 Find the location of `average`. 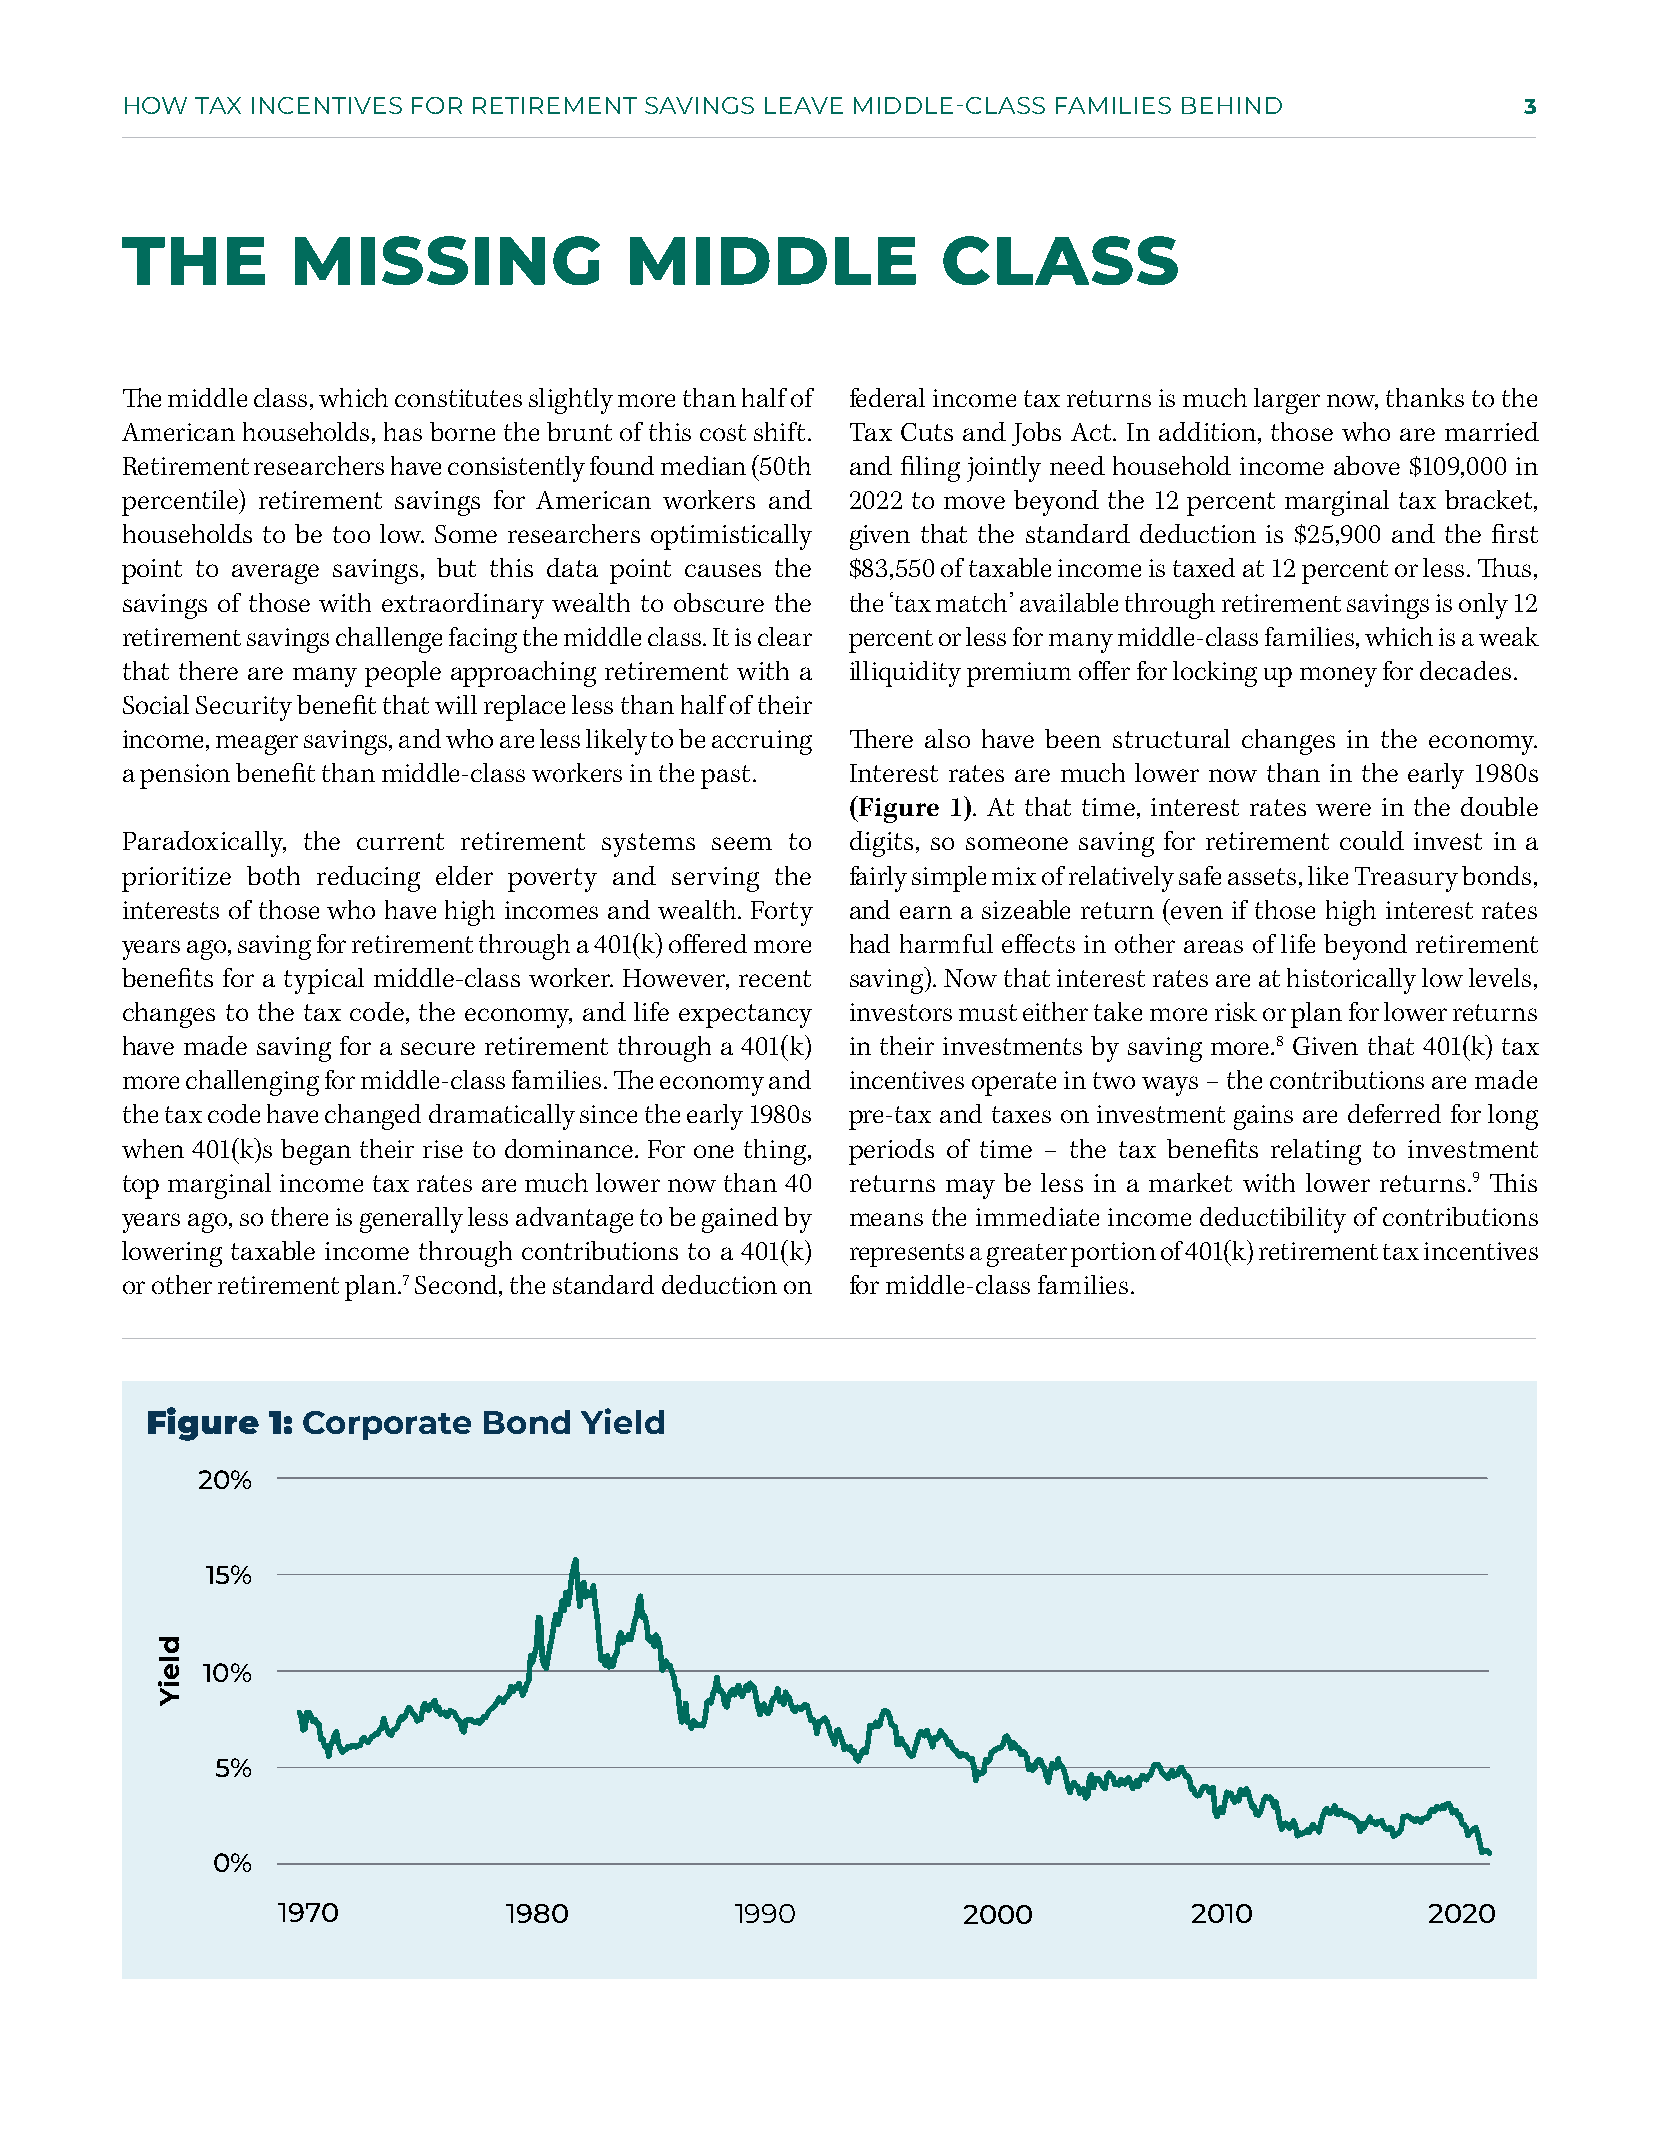

average is located at coordinates (275, 574).
